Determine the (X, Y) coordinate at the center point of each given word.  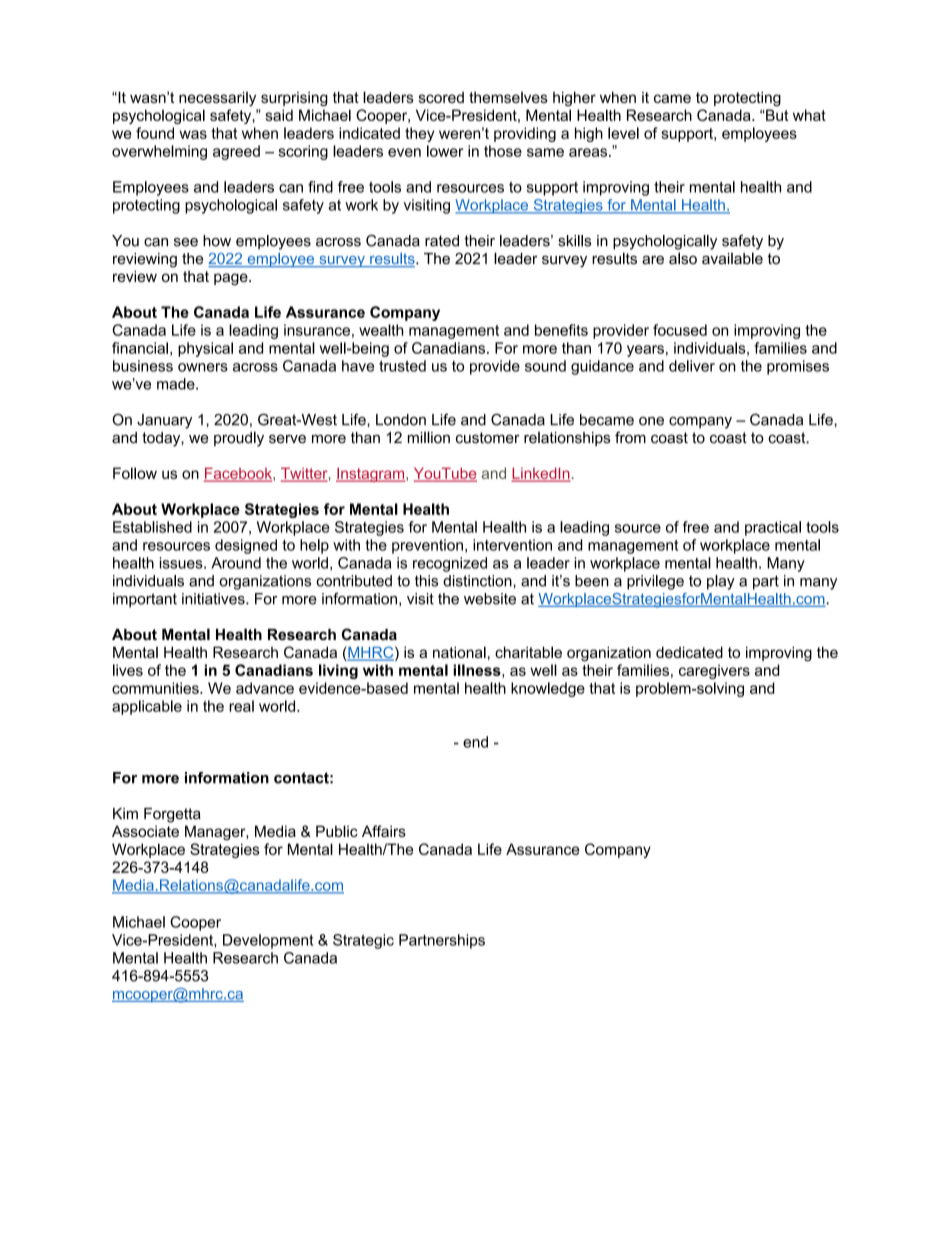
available (732, 258)
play (721, 582)
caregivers (714, 671)
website (490, 599)
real (241, 706)
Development (268, 941)
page (232, 279)
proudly (239, 439)
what (809, 115)
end (475, 742)
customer (488, 438)
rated (442, 241)
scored (441, 97)
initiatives (214, 599)
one (651, 421)
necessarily (217, 99)
